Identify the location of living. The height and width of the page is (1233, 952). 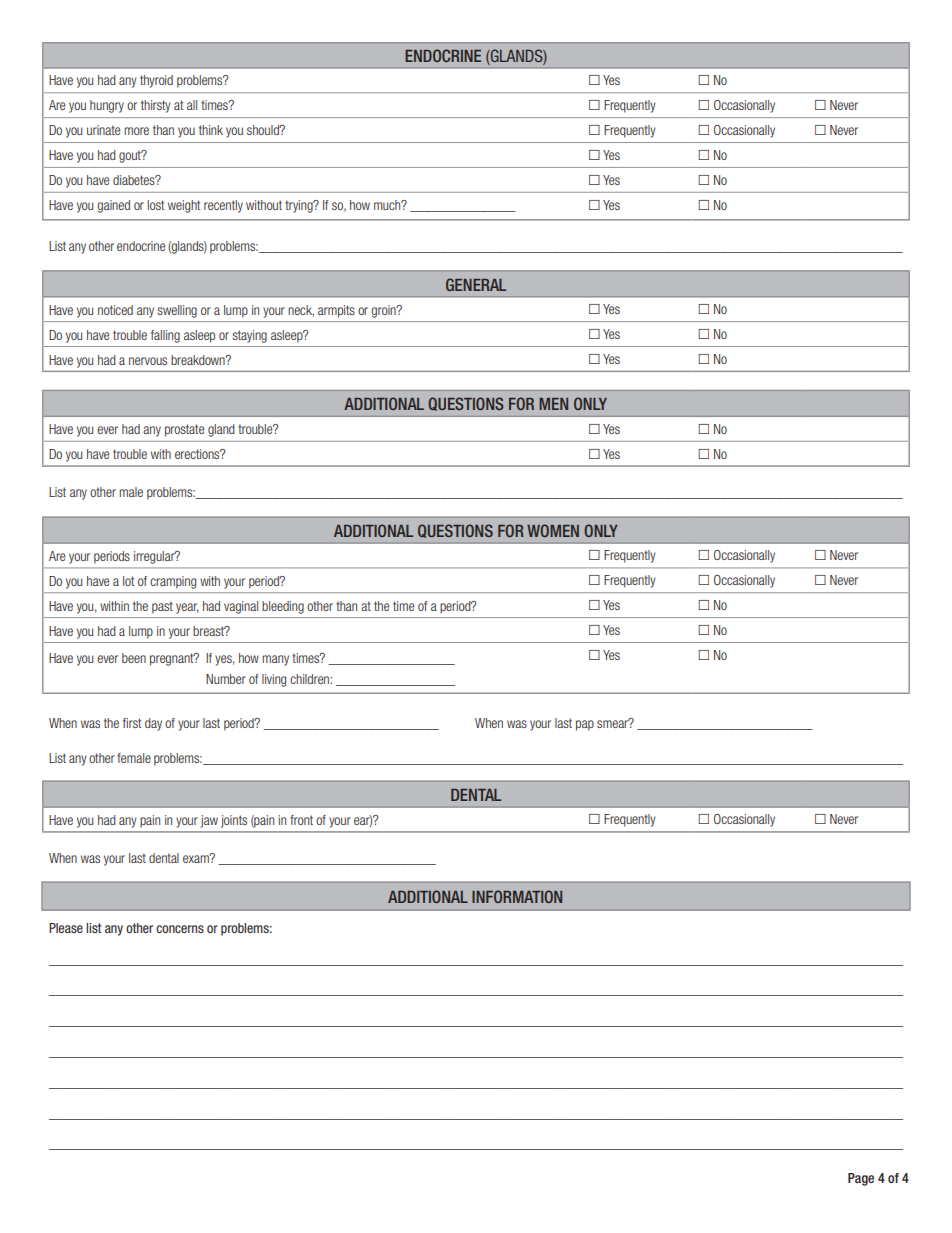
(274, 680).
